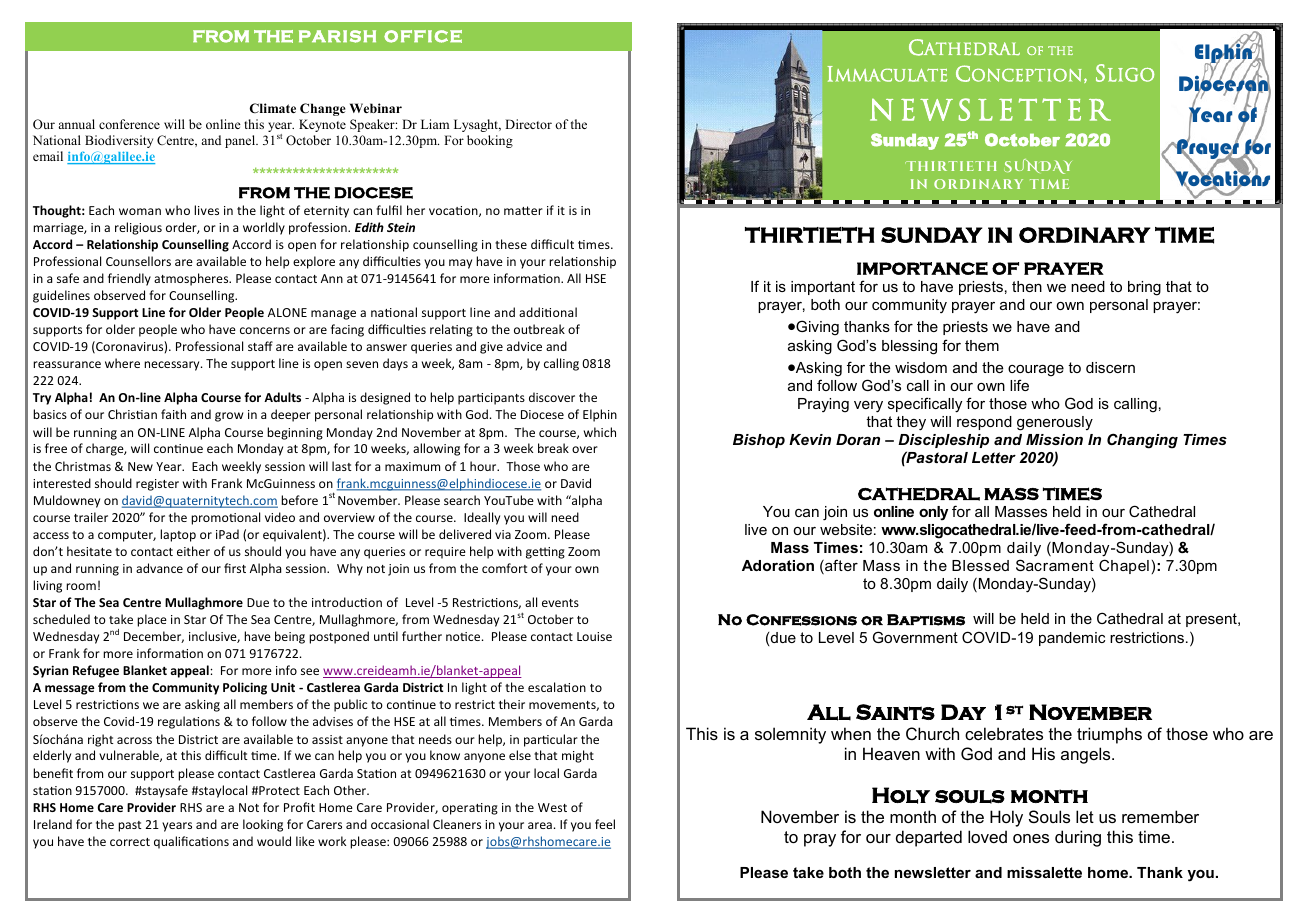  Describe the element at coordinates (191, 842) in the screenshot. I see `qualifications` at that location.
